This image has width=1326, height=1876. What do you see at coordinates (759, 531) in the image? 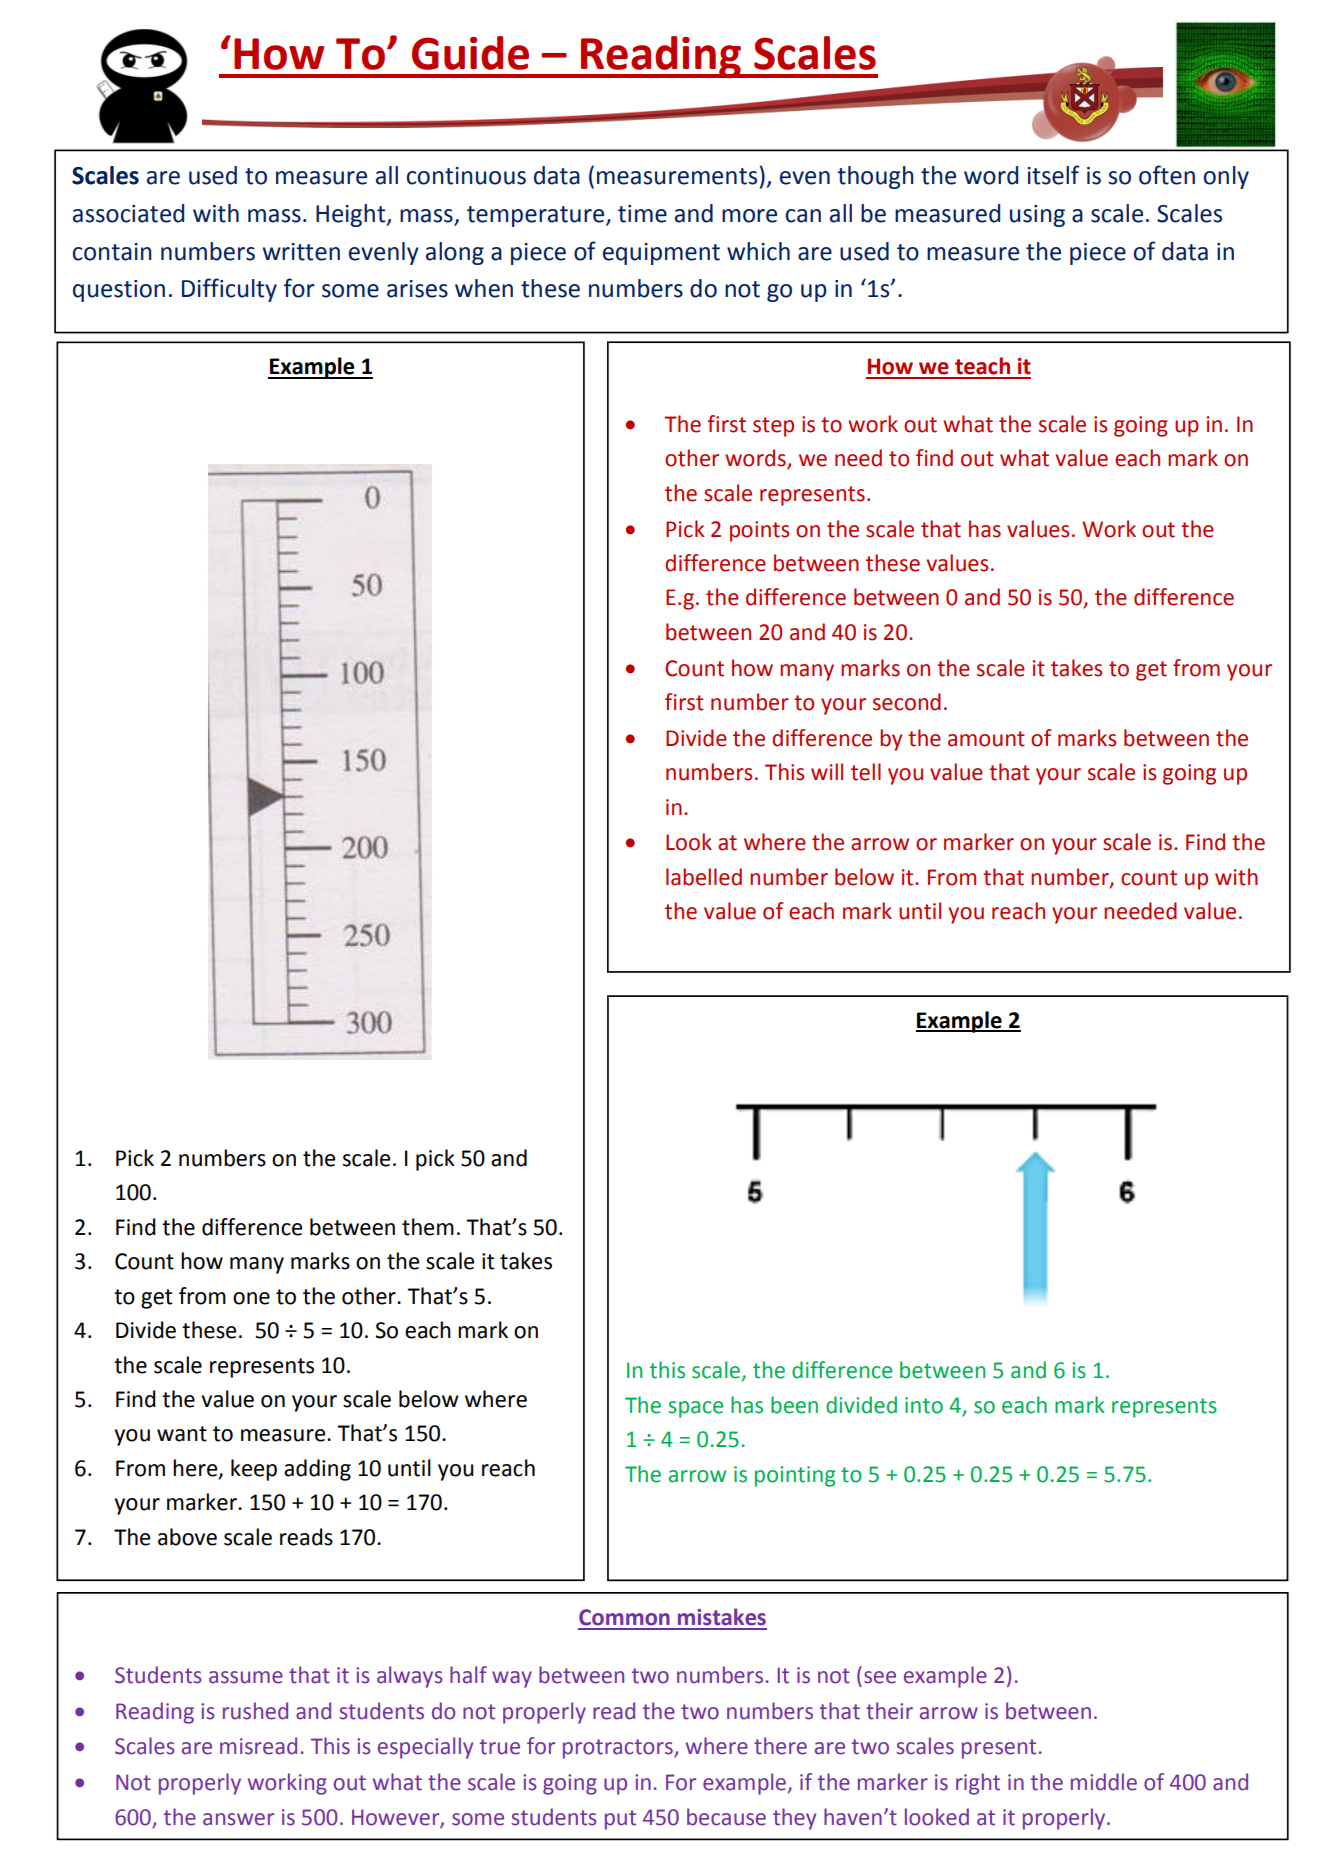
I see `points` at bounding box center [759, 531].
